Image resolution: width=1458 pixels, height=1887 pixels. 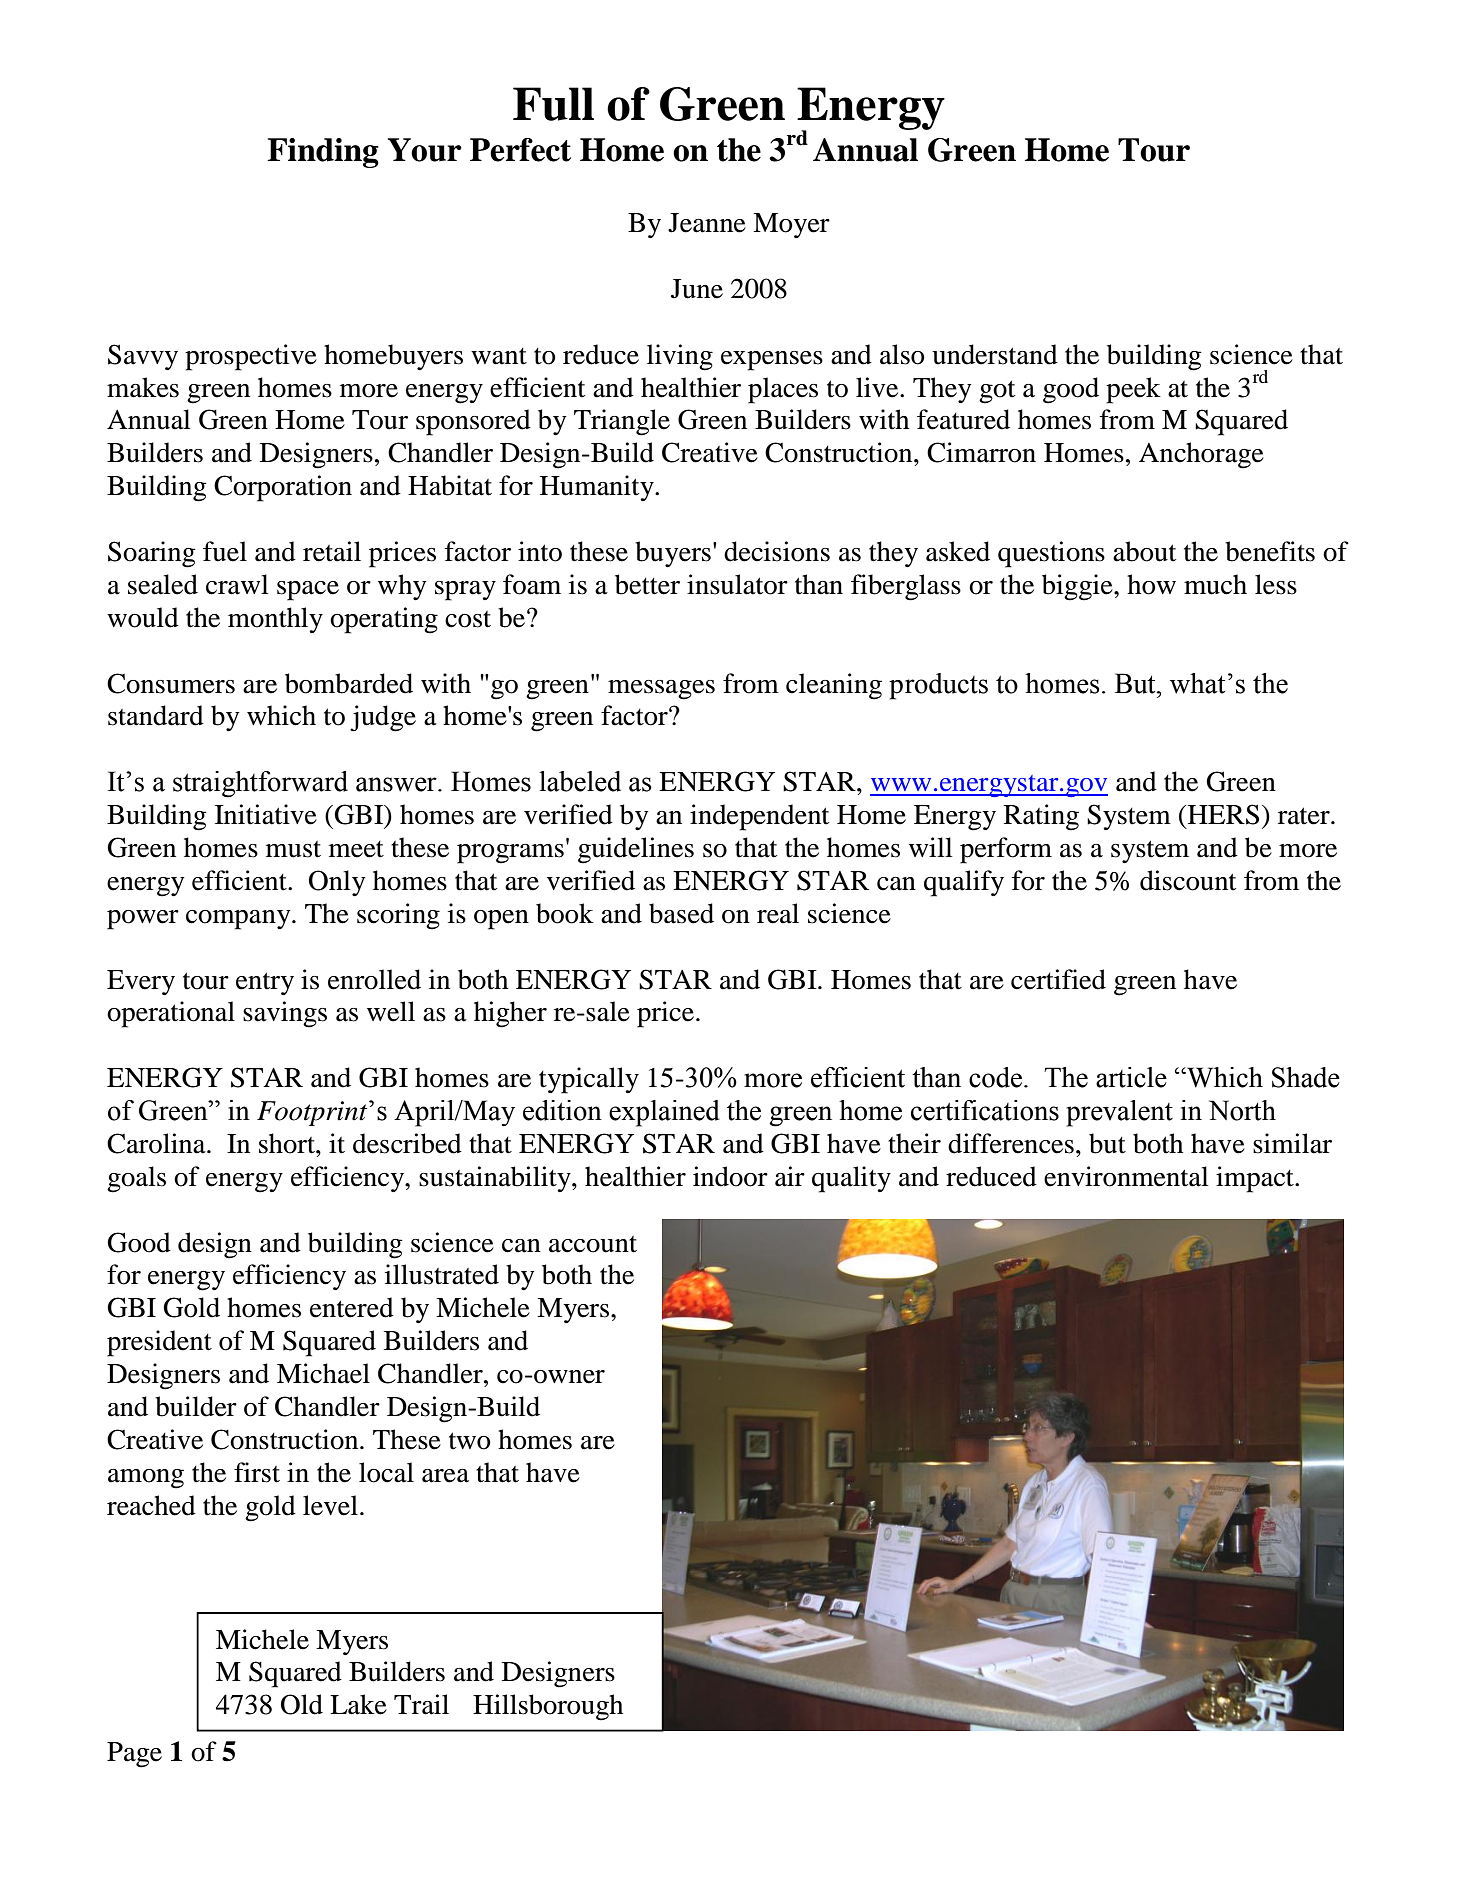 What do you see at coordinates (358, 1704) in the screenshot?
I see `Lake` at bounding box center [358, 1704].
